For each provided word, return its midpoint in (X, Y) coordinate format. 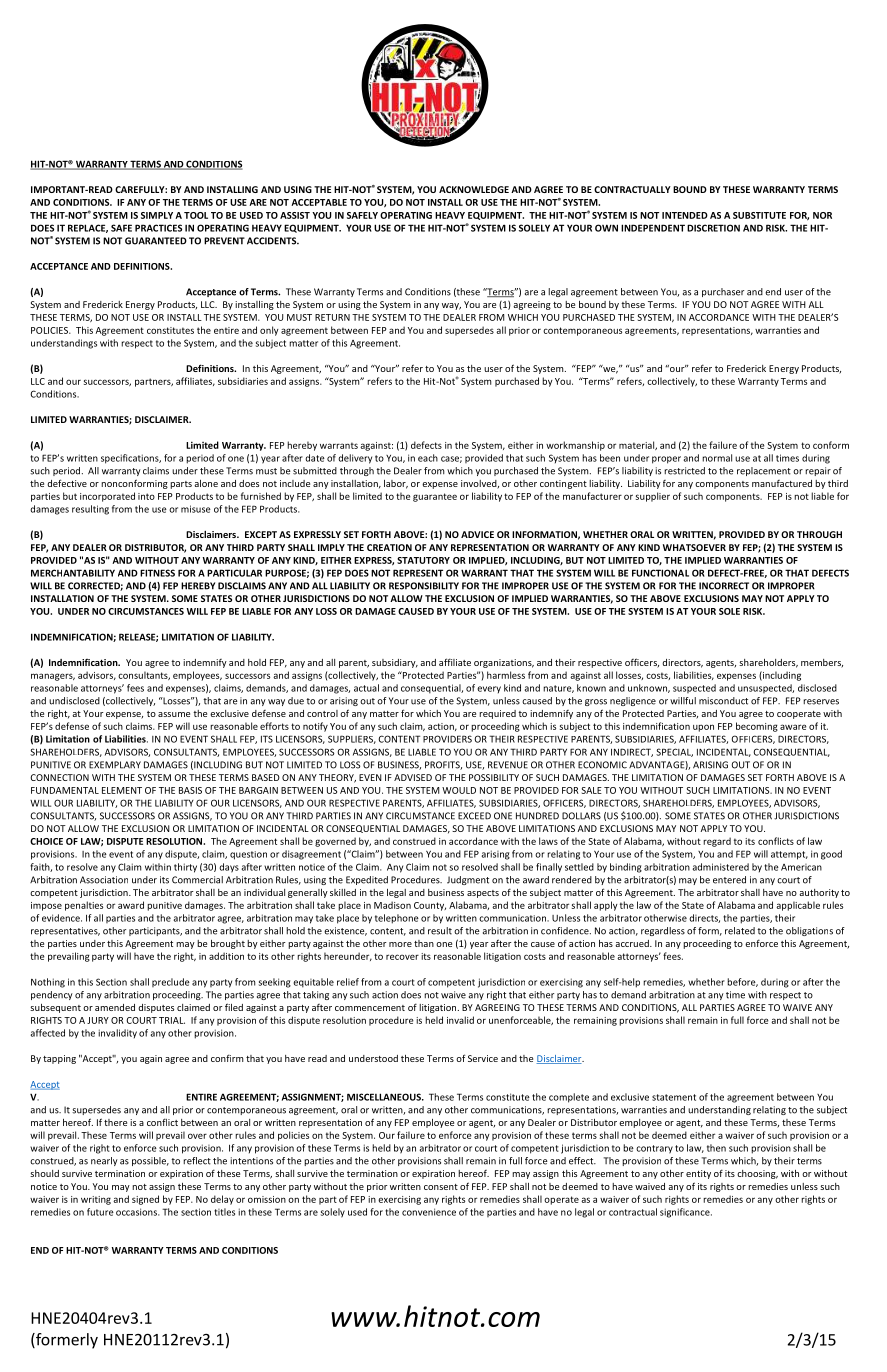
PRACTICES (158, 228)
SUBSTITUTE (759, 215)
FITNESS (157, 573)
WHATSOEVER (694, 547)
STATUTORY (423, 560)
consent (441, 1187)
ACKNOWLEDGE (474, 189)
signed (145, 1200)
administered (721, 867)
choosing (757, 1174)
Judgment (468, 880)
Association (104, 880)
